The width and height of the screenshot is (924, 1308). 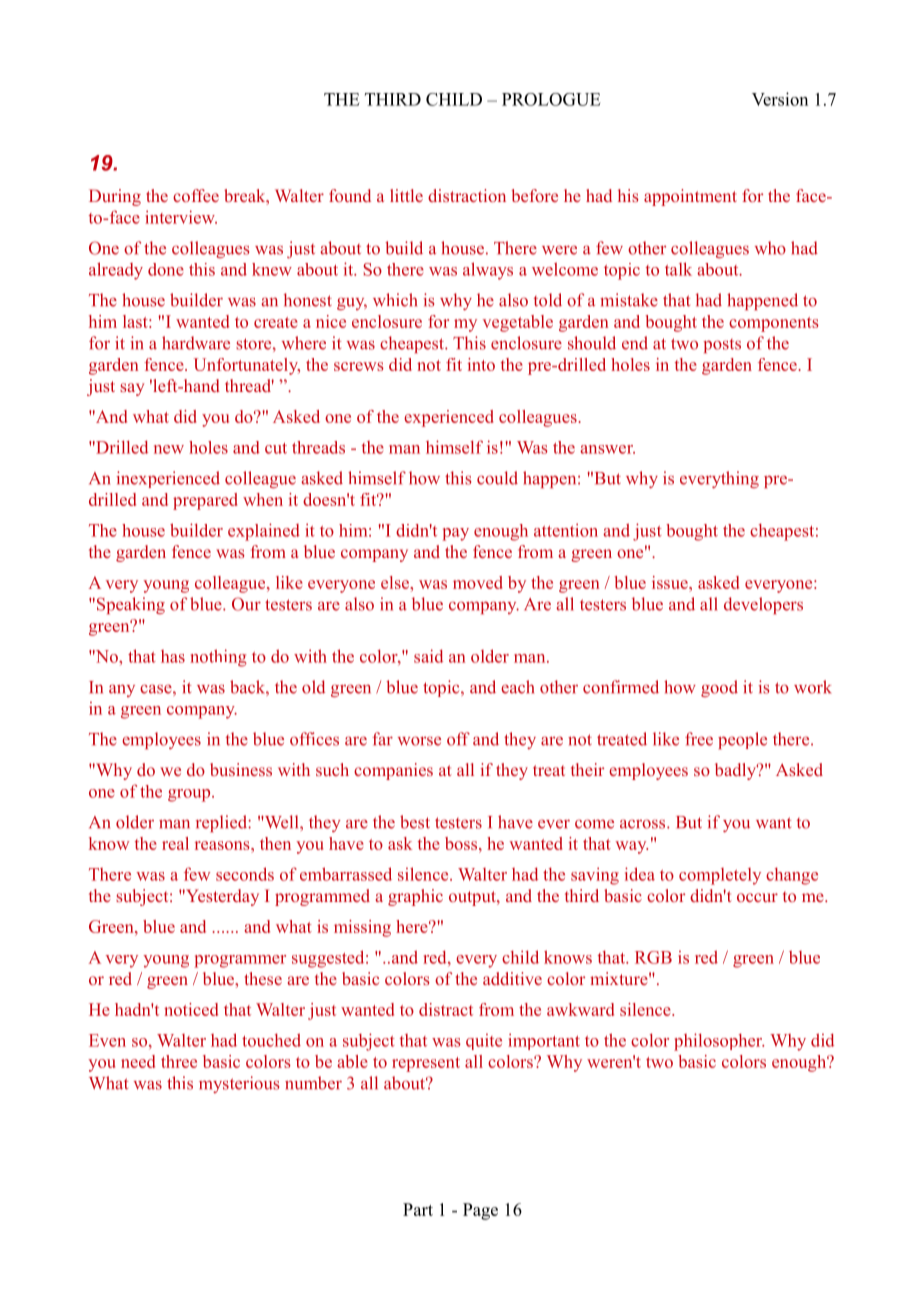 What do you see at coordinates (780, 99) in the screenshot?
I see `Version` at bounding box center [780, 99].
